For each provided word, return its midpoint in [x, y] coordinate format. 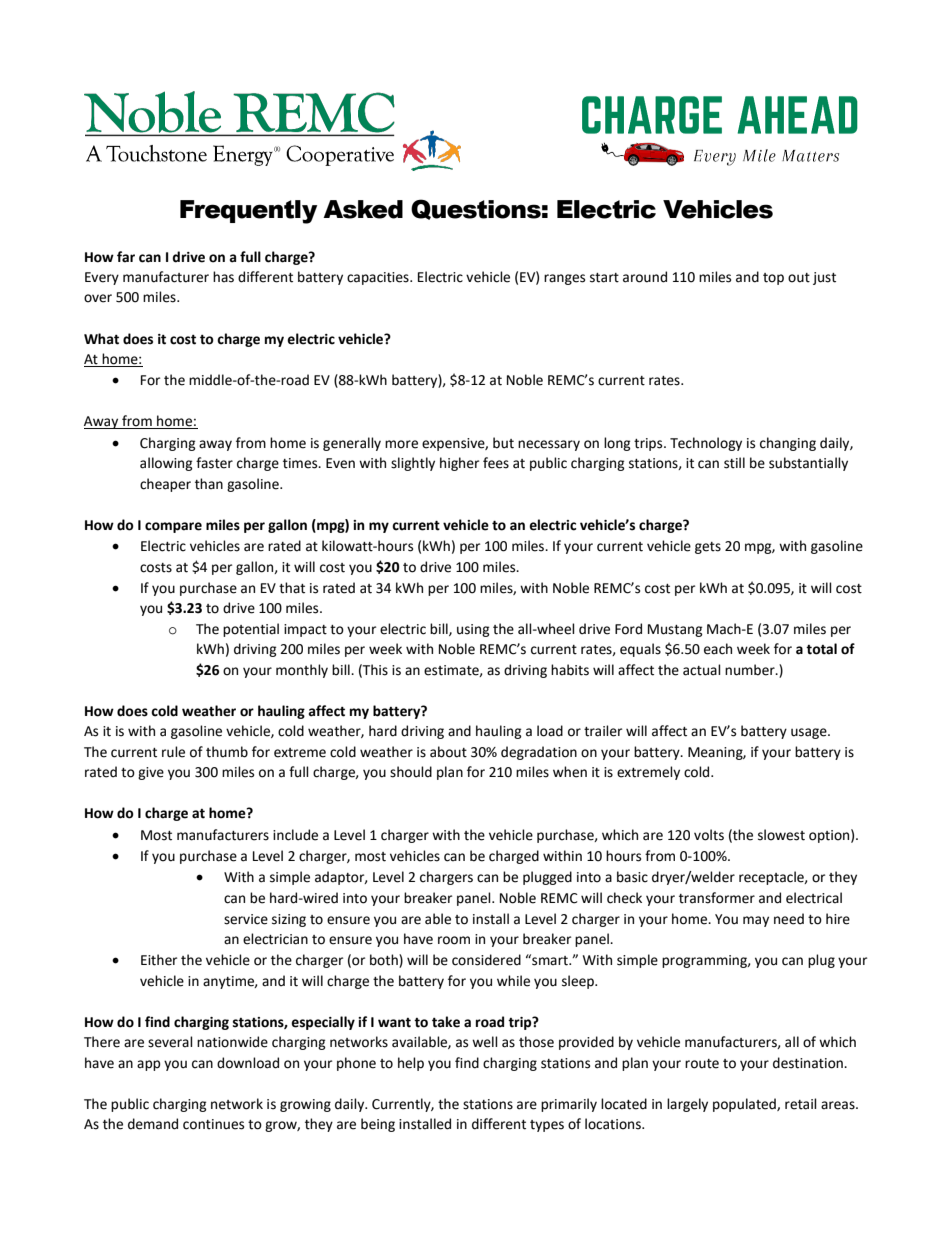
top [773, 279]
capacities [379, 278]
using [473, 630]
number [751, 670]
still [734, 463]
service [246, 919]
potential [251, 630]
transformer [717, 898]
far [126, 257]
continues [213, 1124]
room [454, 940]
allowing [166, 464]
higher [459, 464]
